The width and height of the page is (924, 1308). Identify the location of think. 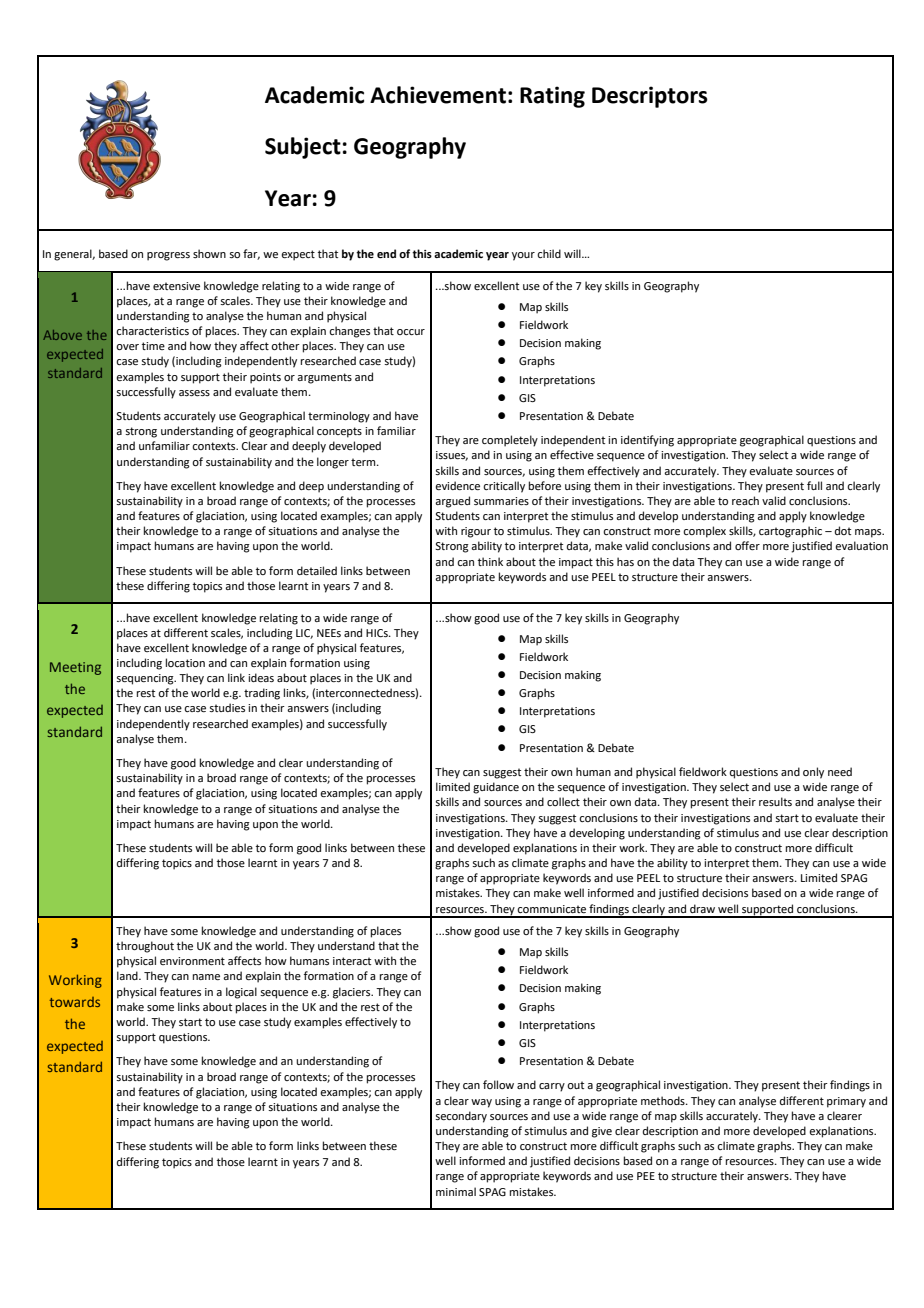
(490, 561).
